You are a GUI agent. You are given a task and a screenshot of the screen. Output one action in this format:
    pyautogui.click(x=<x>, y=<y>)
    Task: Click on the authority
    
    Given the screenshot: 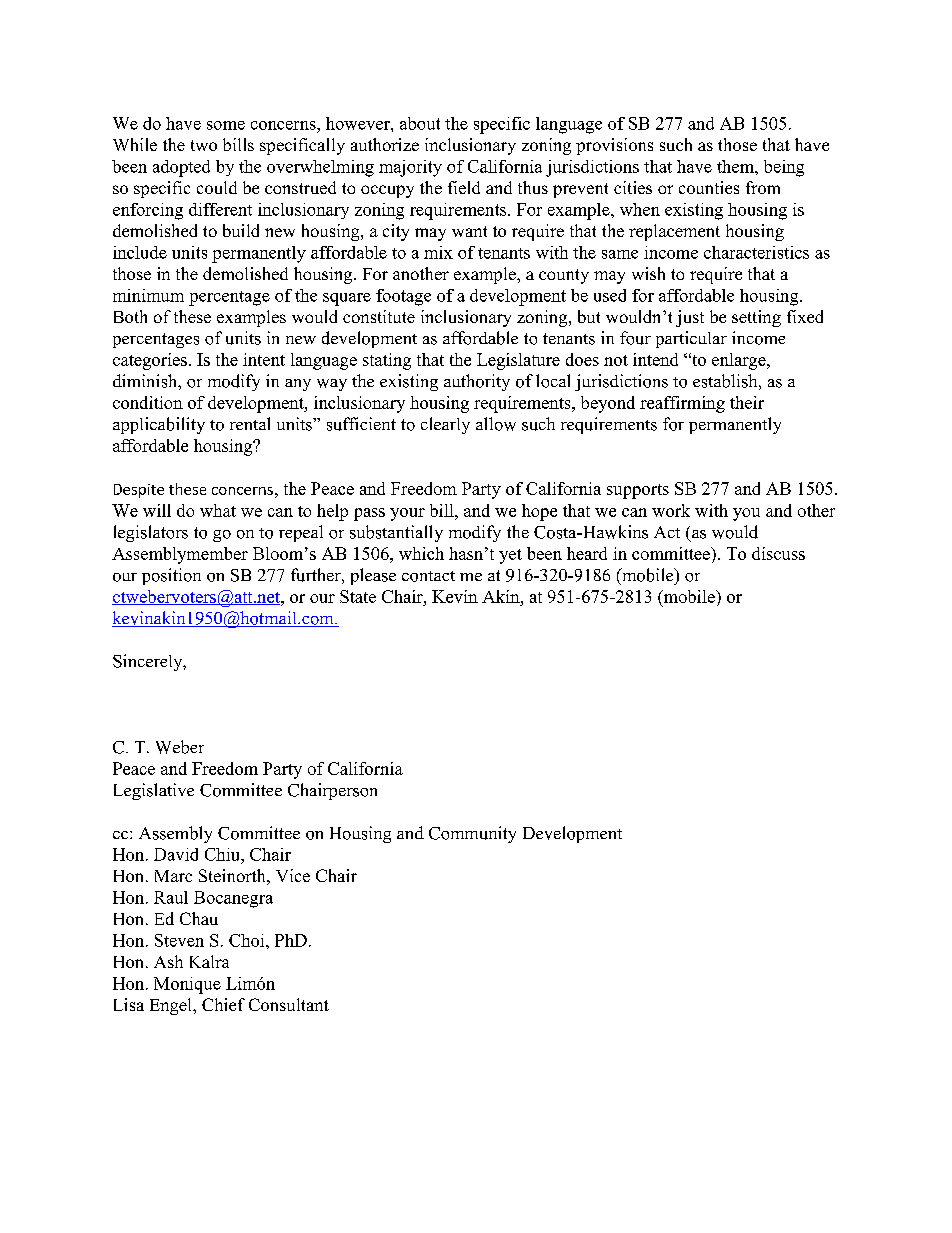 What is the action you would take?
    pyautogui.click(x=477, y=382)
